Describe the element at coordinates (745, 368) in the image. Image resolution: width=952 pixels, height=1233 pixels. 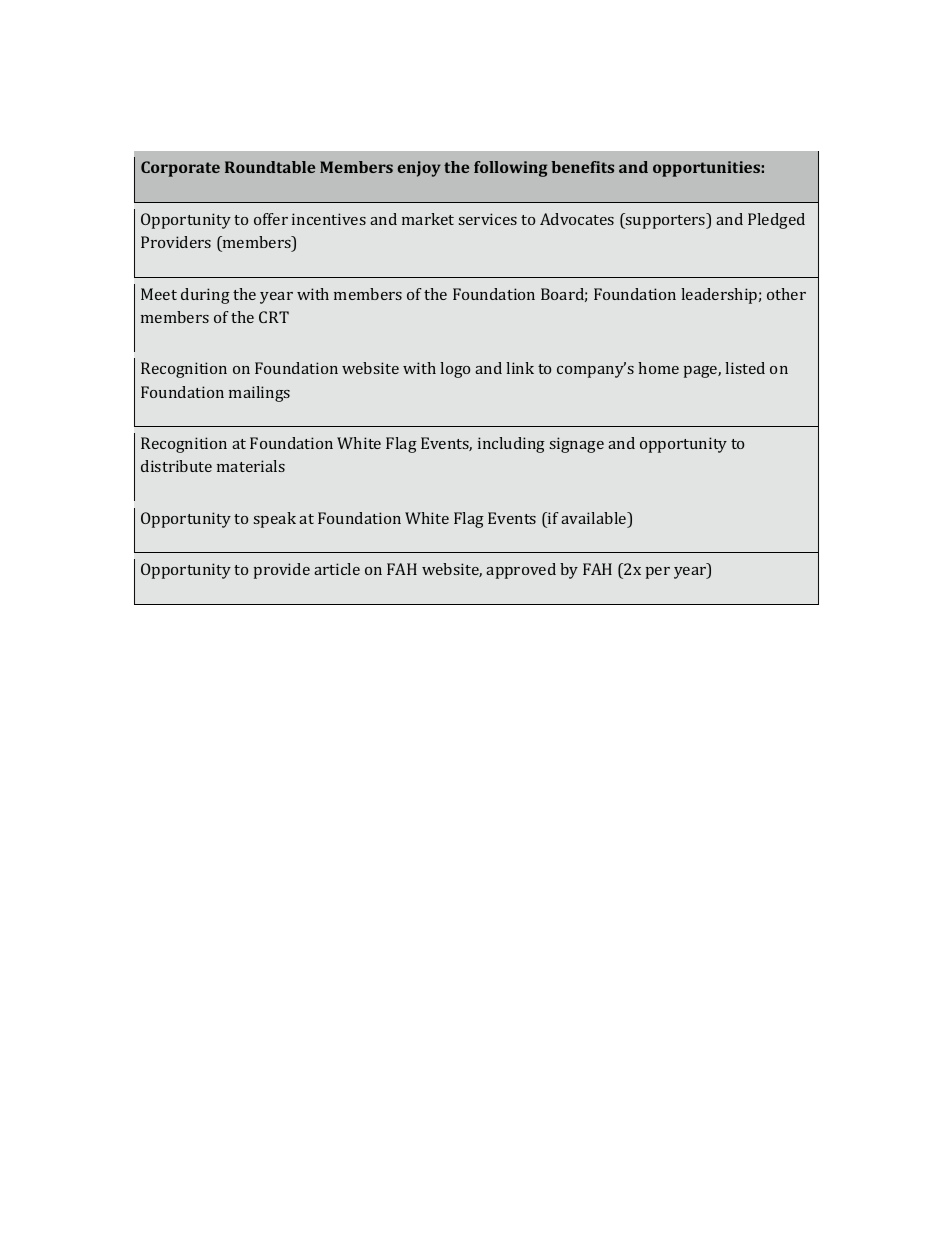
I see `listed` at that location.
